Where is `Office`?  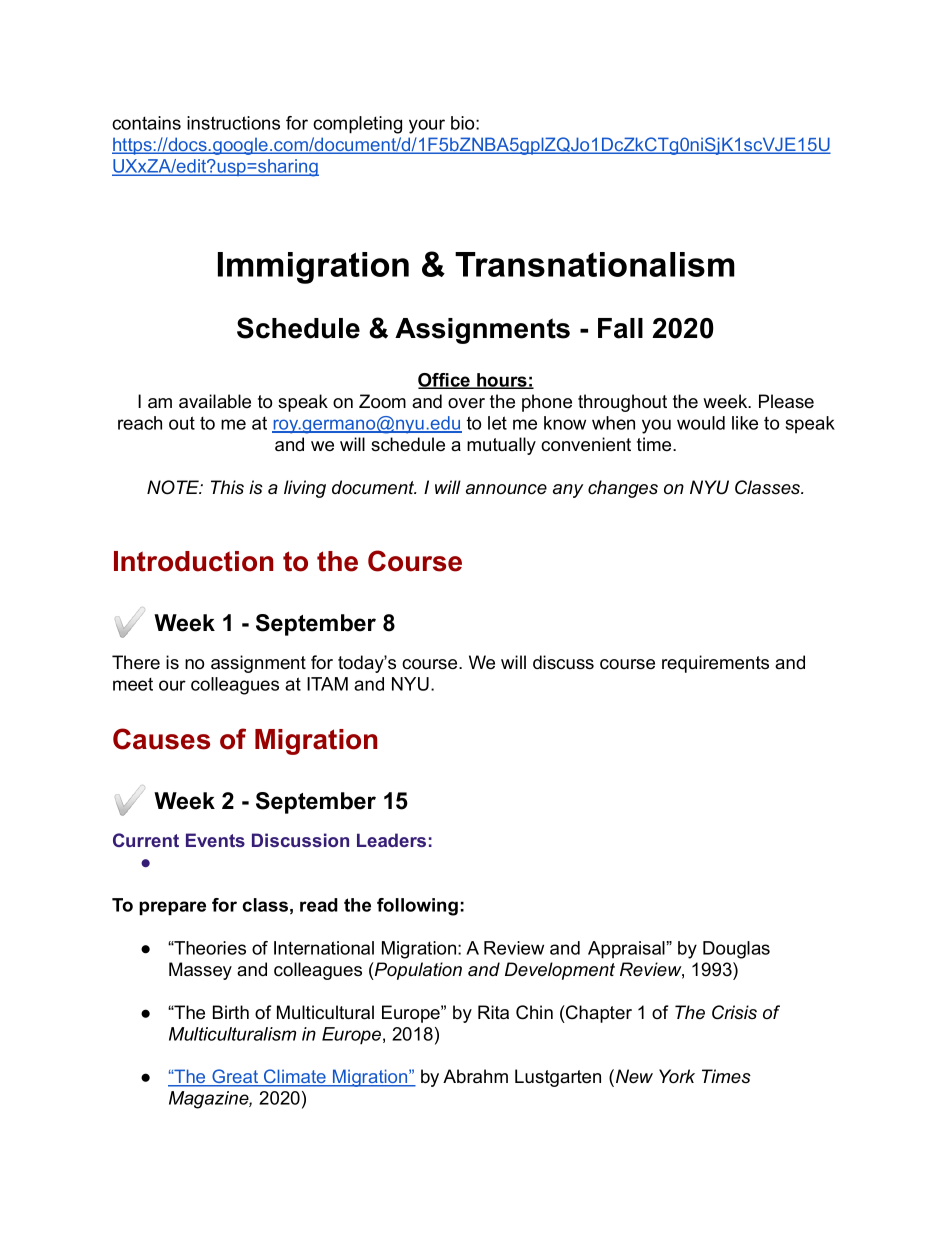
Office is located at coordinates (445, 381).
